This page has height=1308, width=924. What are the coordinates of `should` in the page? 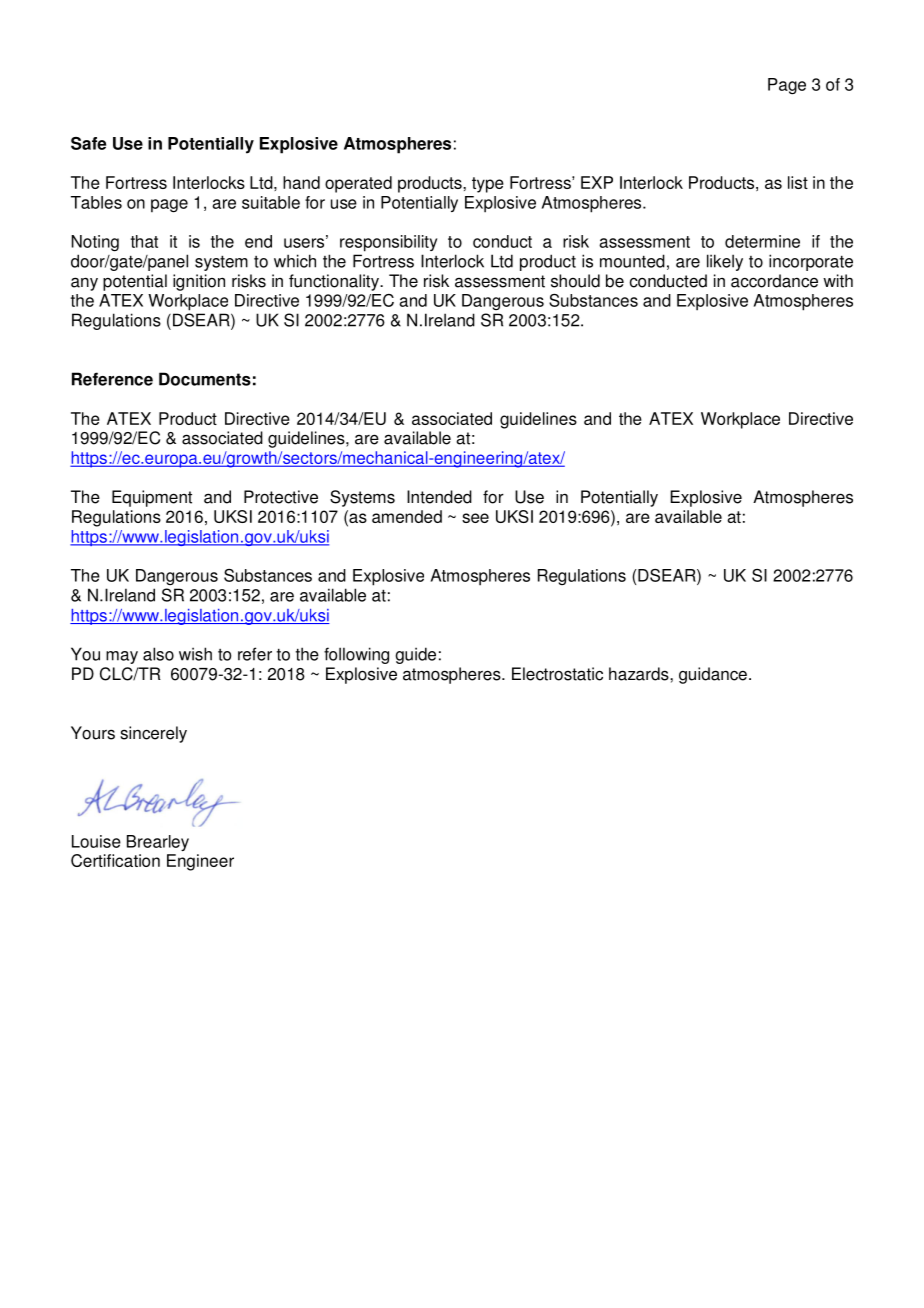 It's located at (575, 281).
